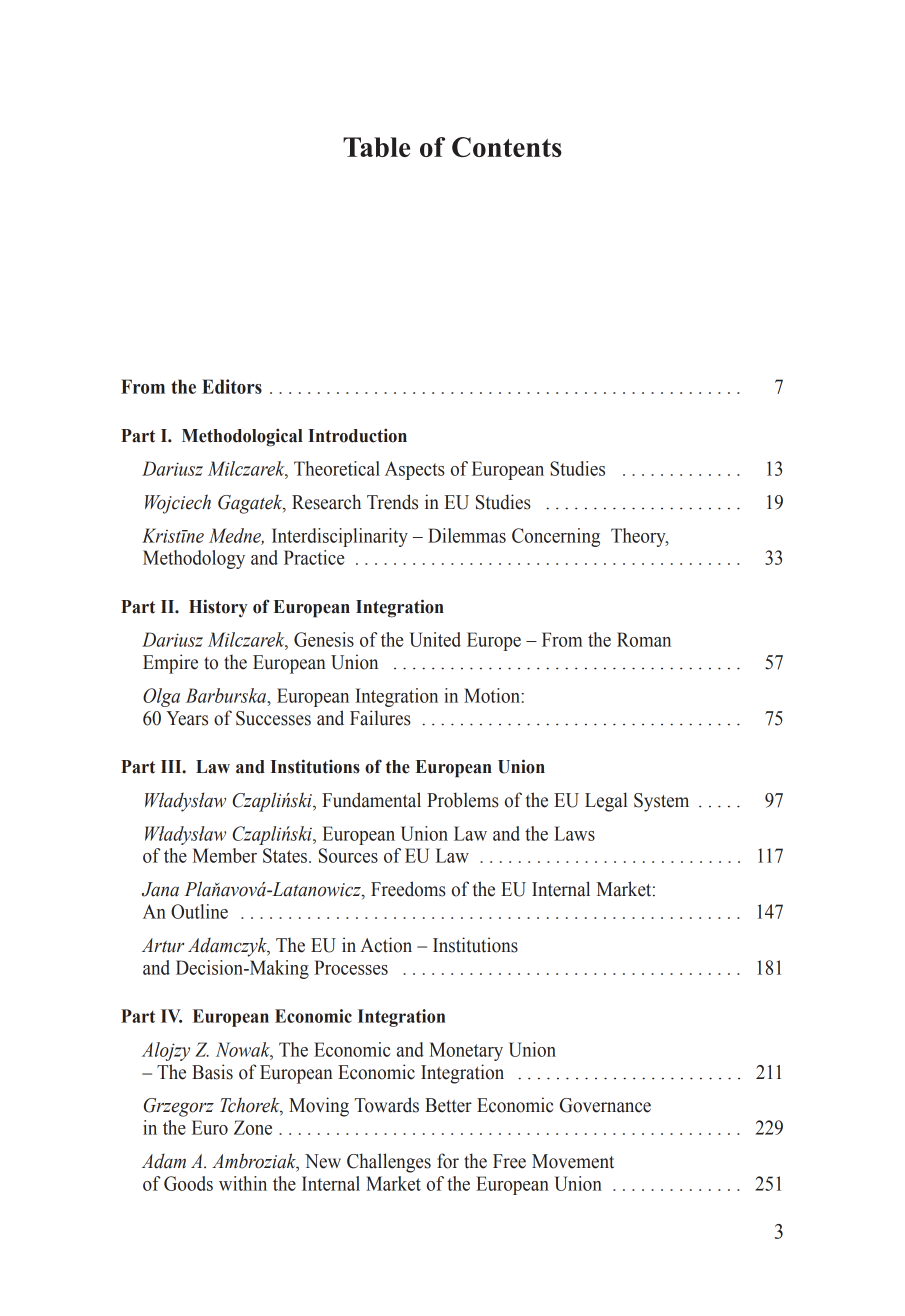 The image size is (905, 1316). What do you see at coordinates (243, 1183) in the screenshot?
I see `within` at bounding box center [243, 1183].
